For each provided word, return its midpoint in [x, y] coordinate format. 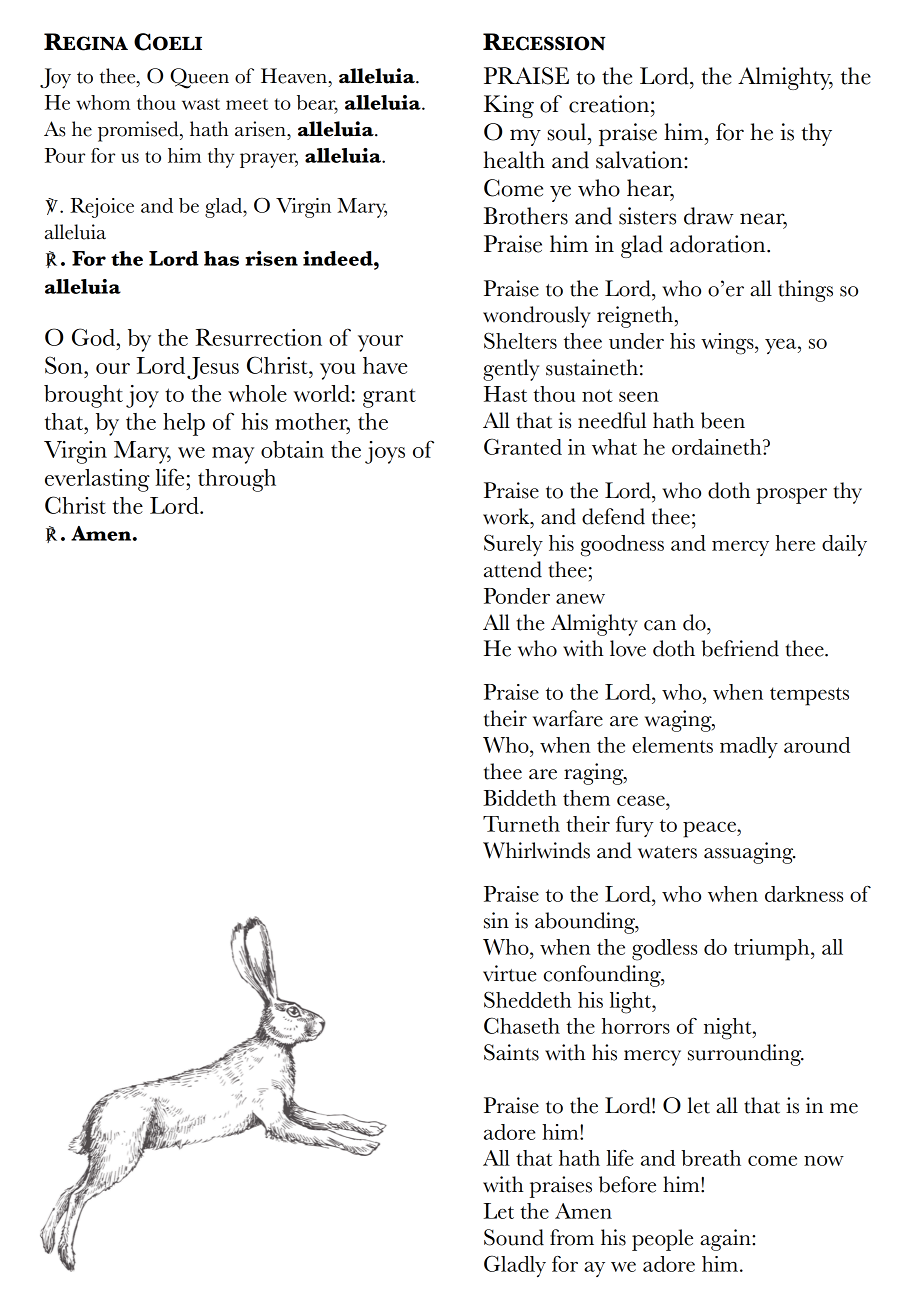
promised [139, 131]
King [509, 106]
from [572, 1237]
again [726, 1240]
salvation [640, 160]
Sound [514, 1237]
